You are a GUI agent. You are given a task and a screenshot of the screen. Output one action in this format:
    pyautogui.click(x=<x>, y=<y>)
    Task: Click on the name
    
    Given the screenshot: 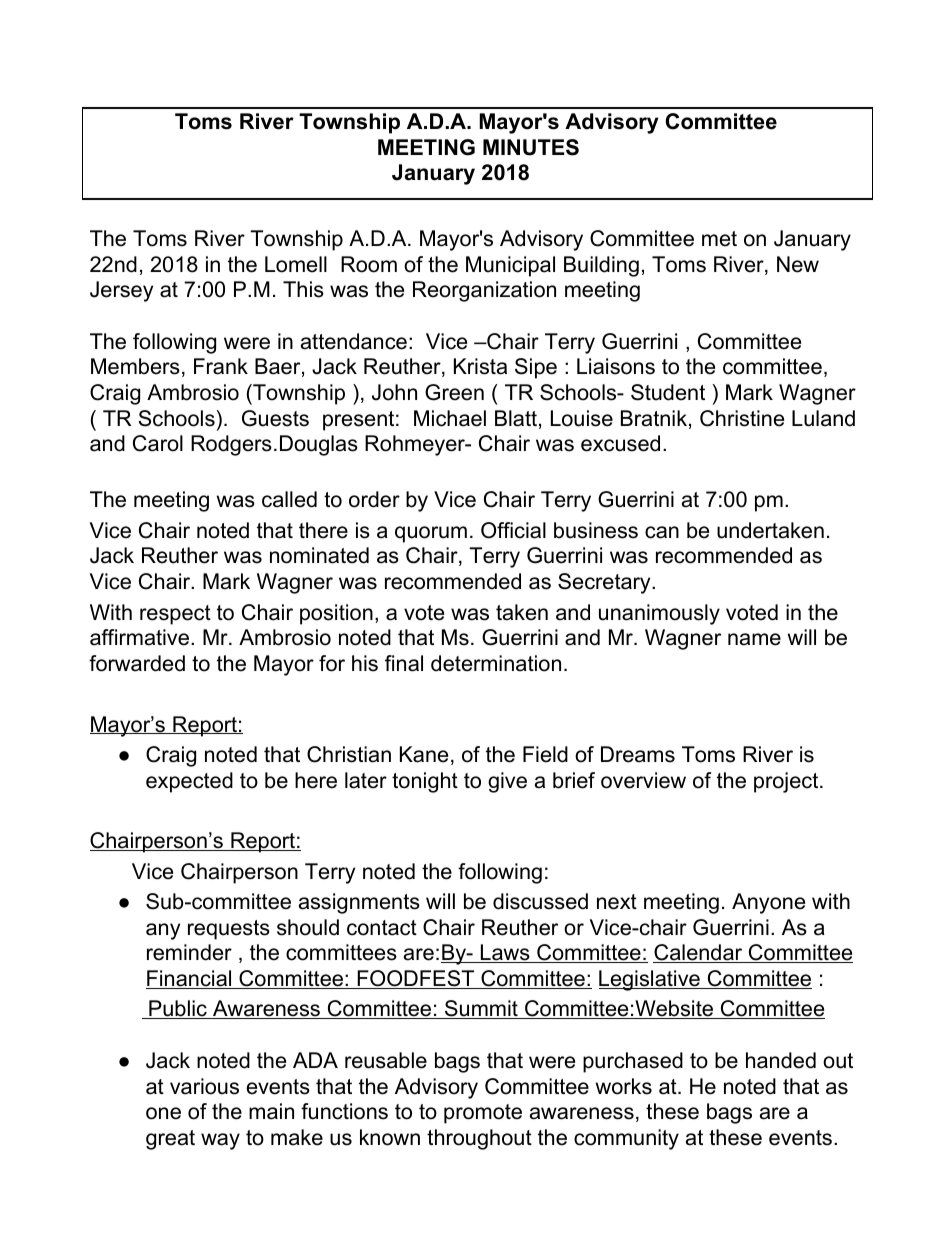 What is the action you would take?
    pyautogui.click(x=754, y=639)
